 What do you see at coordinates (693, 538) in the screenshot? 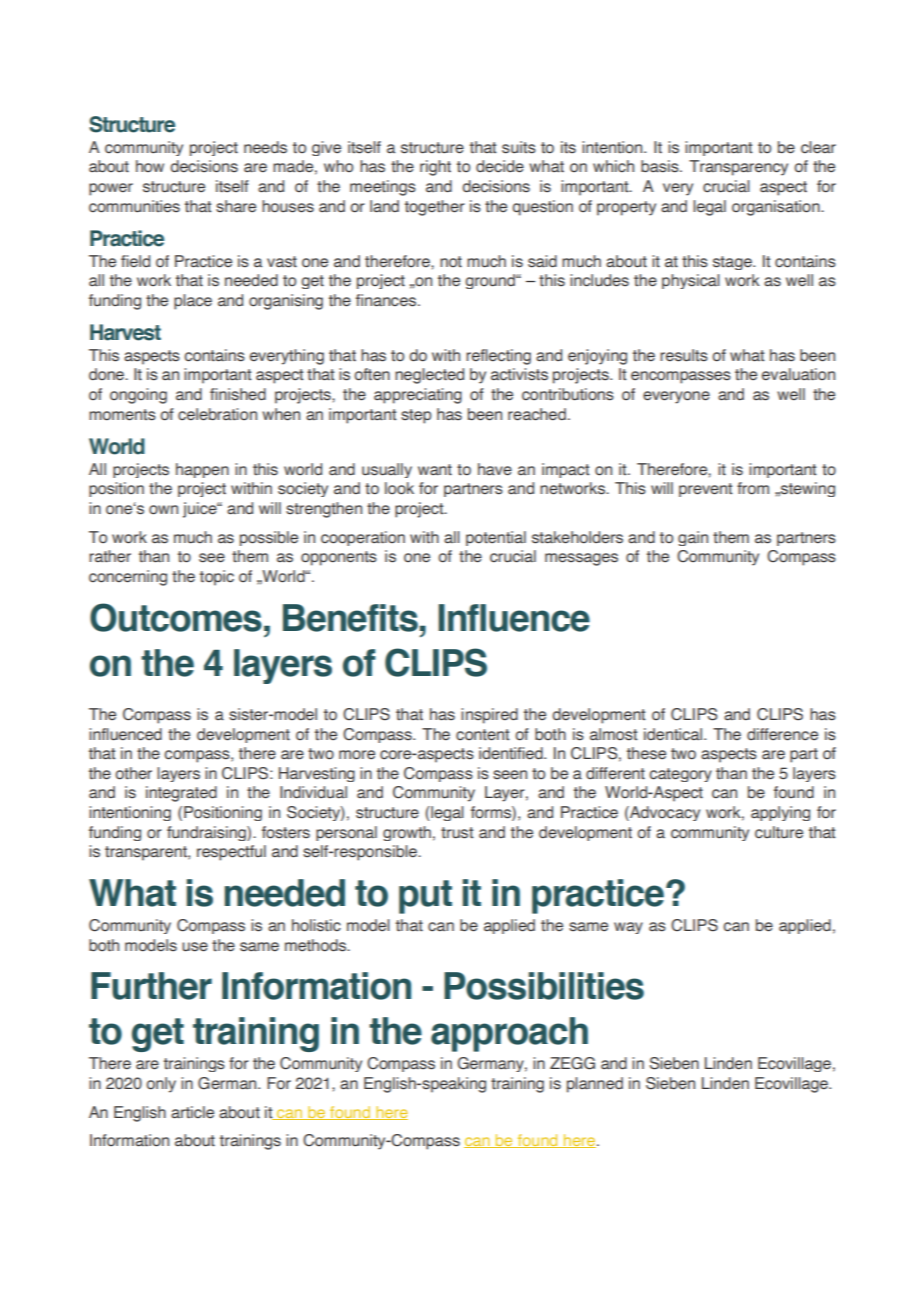
I see `gain` at bounding box center [693, 538].
